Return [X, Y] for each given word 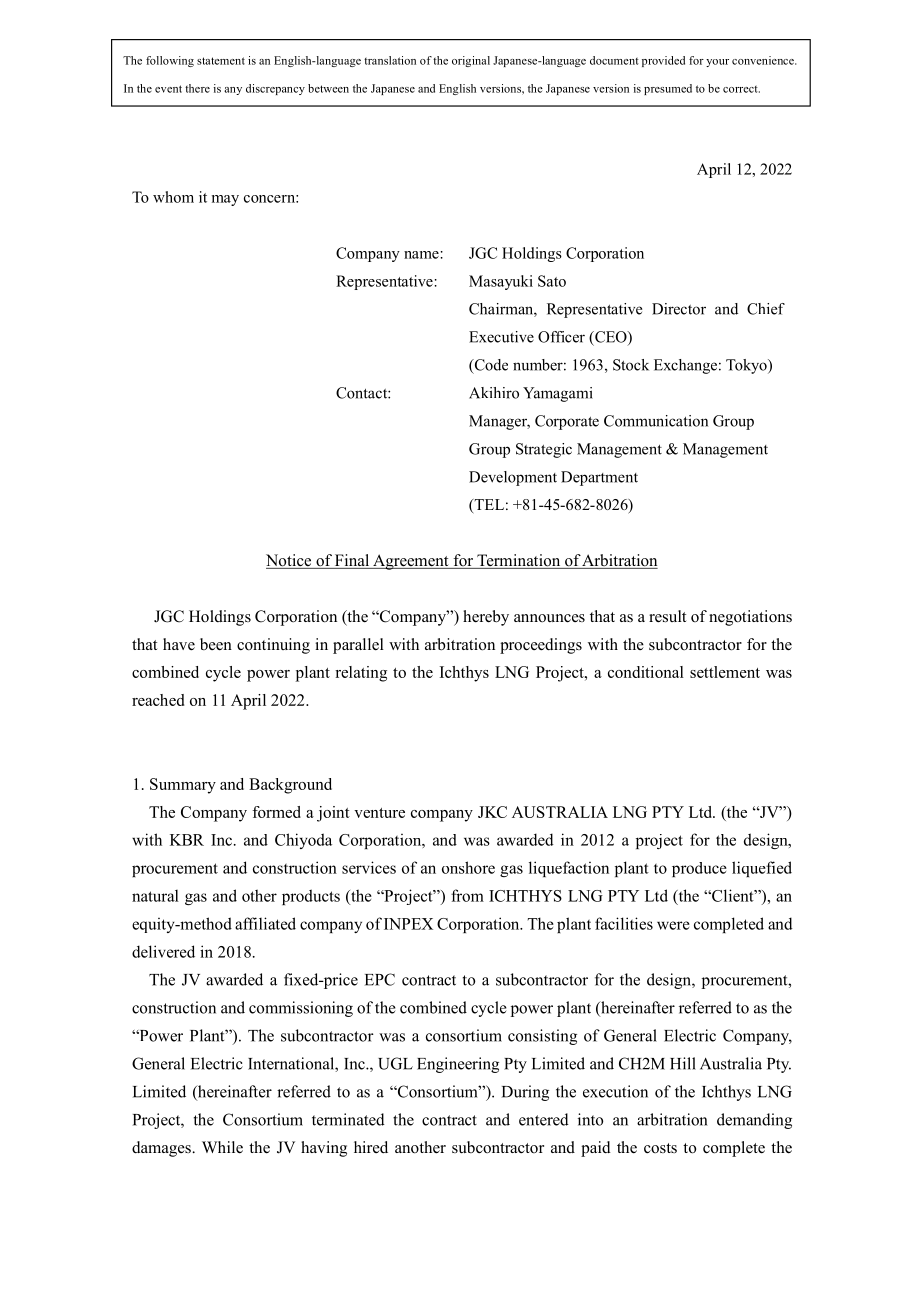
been [216, 644]
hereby [486, 618]
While [222, 1147]
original [471, 61]
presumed [668, 89]
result [667, 616]
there [197, 88]
